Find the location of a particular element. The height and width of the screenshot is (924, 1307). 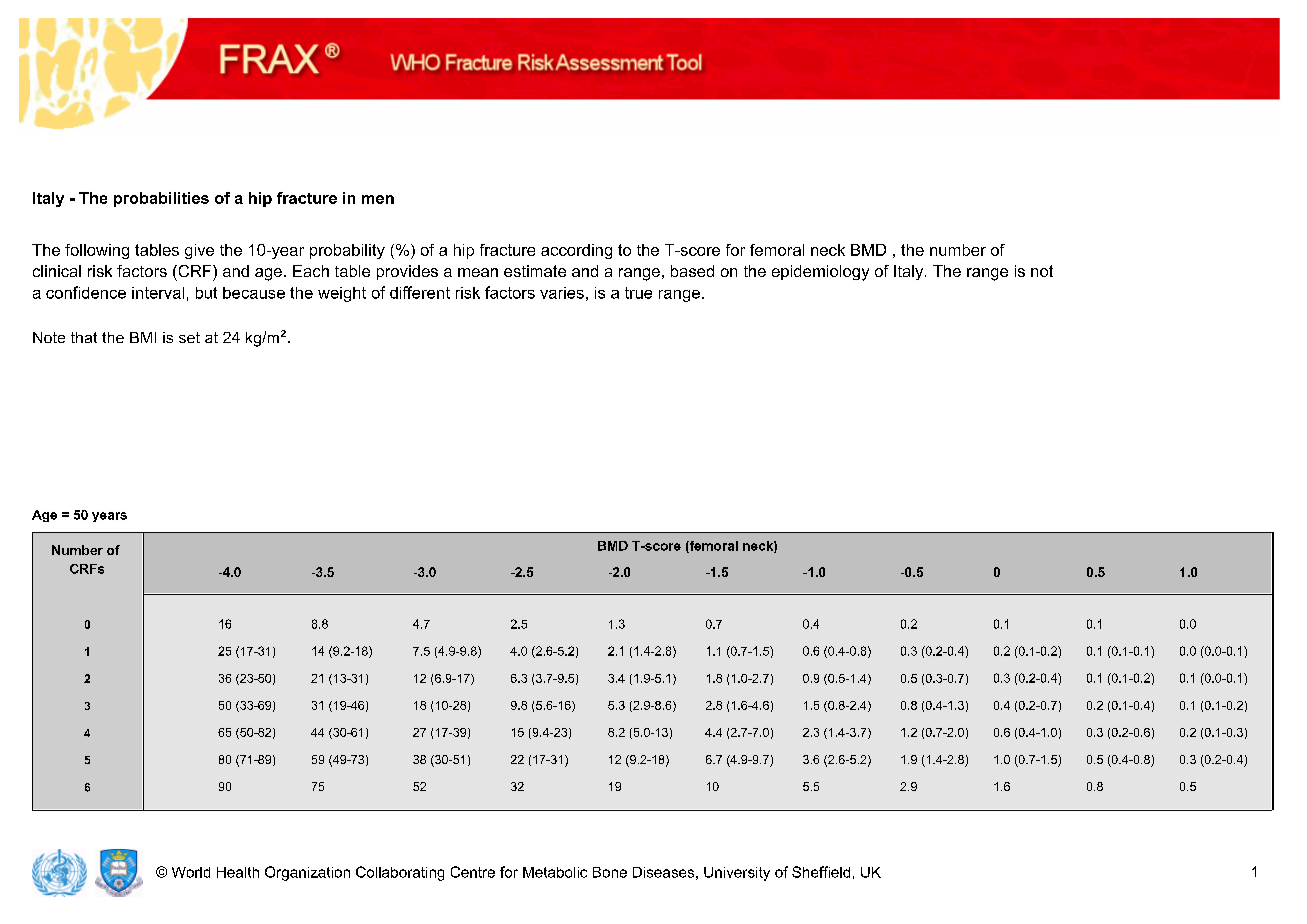

varies is located at coordinates (562, 293).
